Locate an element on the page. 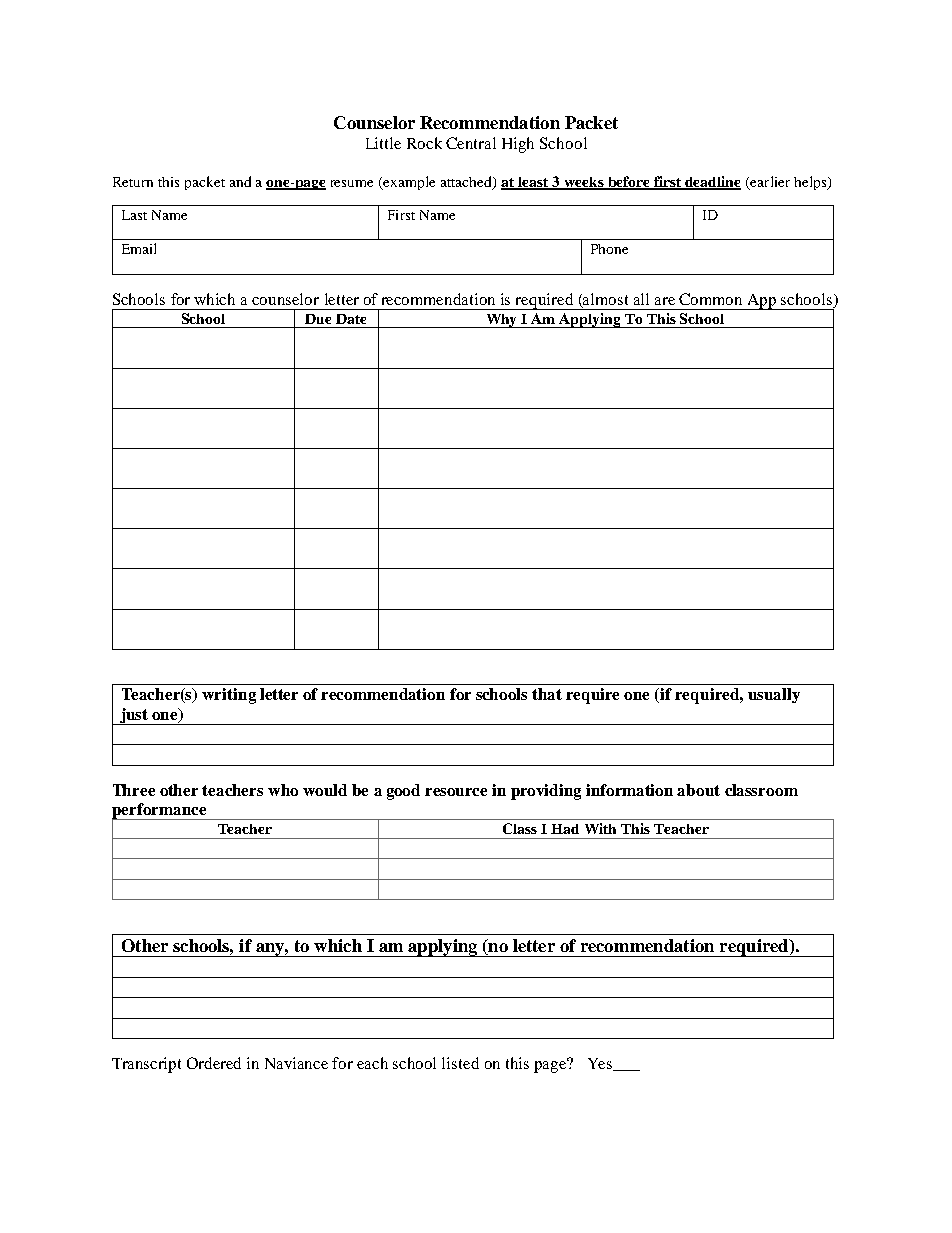 The height and width of the image is (1233, 952). Common is located at coordinates (710, 299).
